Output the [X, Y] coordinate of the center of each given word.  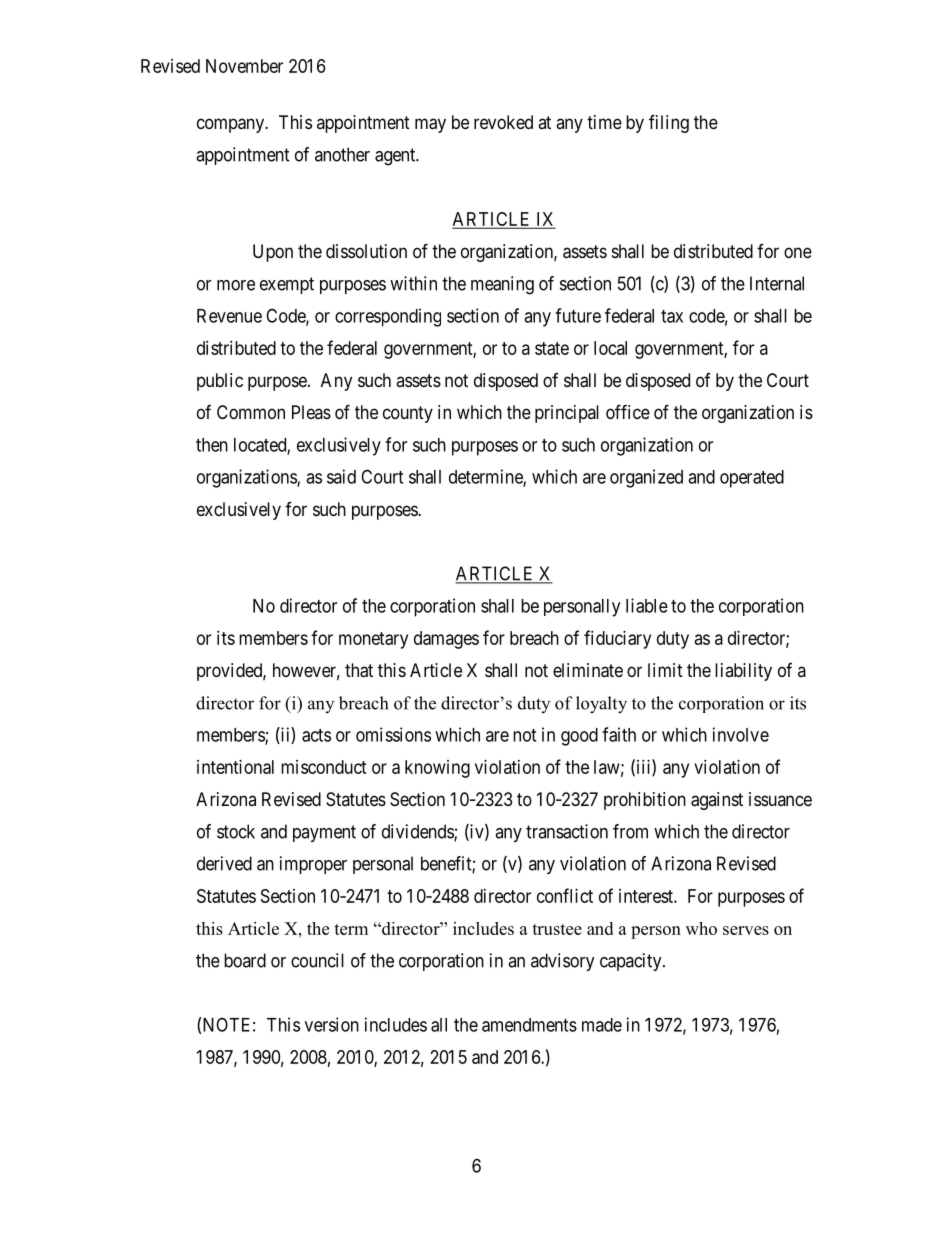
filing [669, 123]
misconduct [324, 767]
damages [446, 640]
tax [672, 316]
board [245, 960]
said [341, 476]
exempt [287, 285]
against [717, 801]
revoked [503, 122]
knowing [437, 769]
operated [752, 479]
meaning [502, 285]
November [244, 66]
